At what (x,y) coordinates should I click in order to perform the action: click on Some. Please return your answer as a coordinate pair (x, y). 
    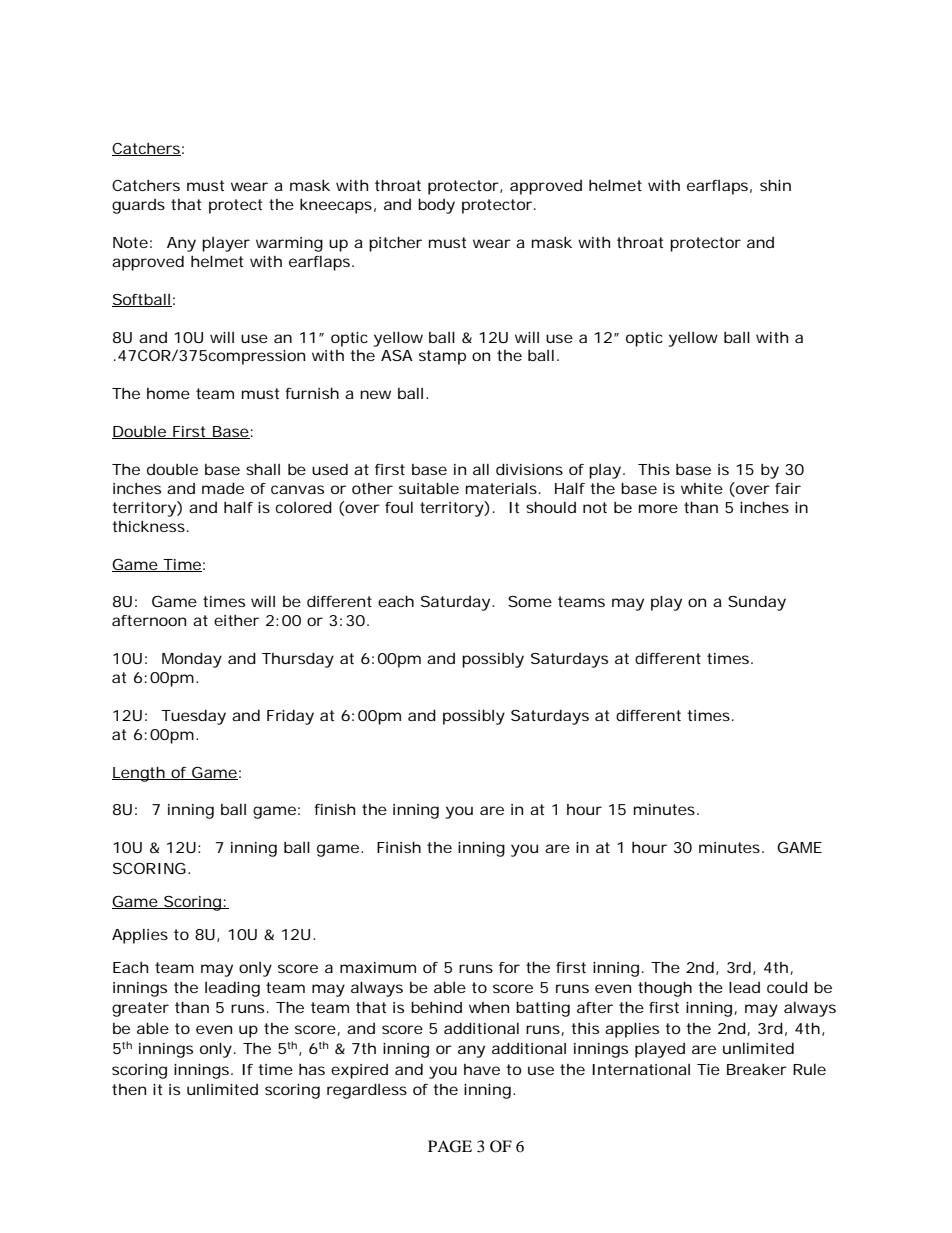
    Looking at the image, I should click on (530, 601).
